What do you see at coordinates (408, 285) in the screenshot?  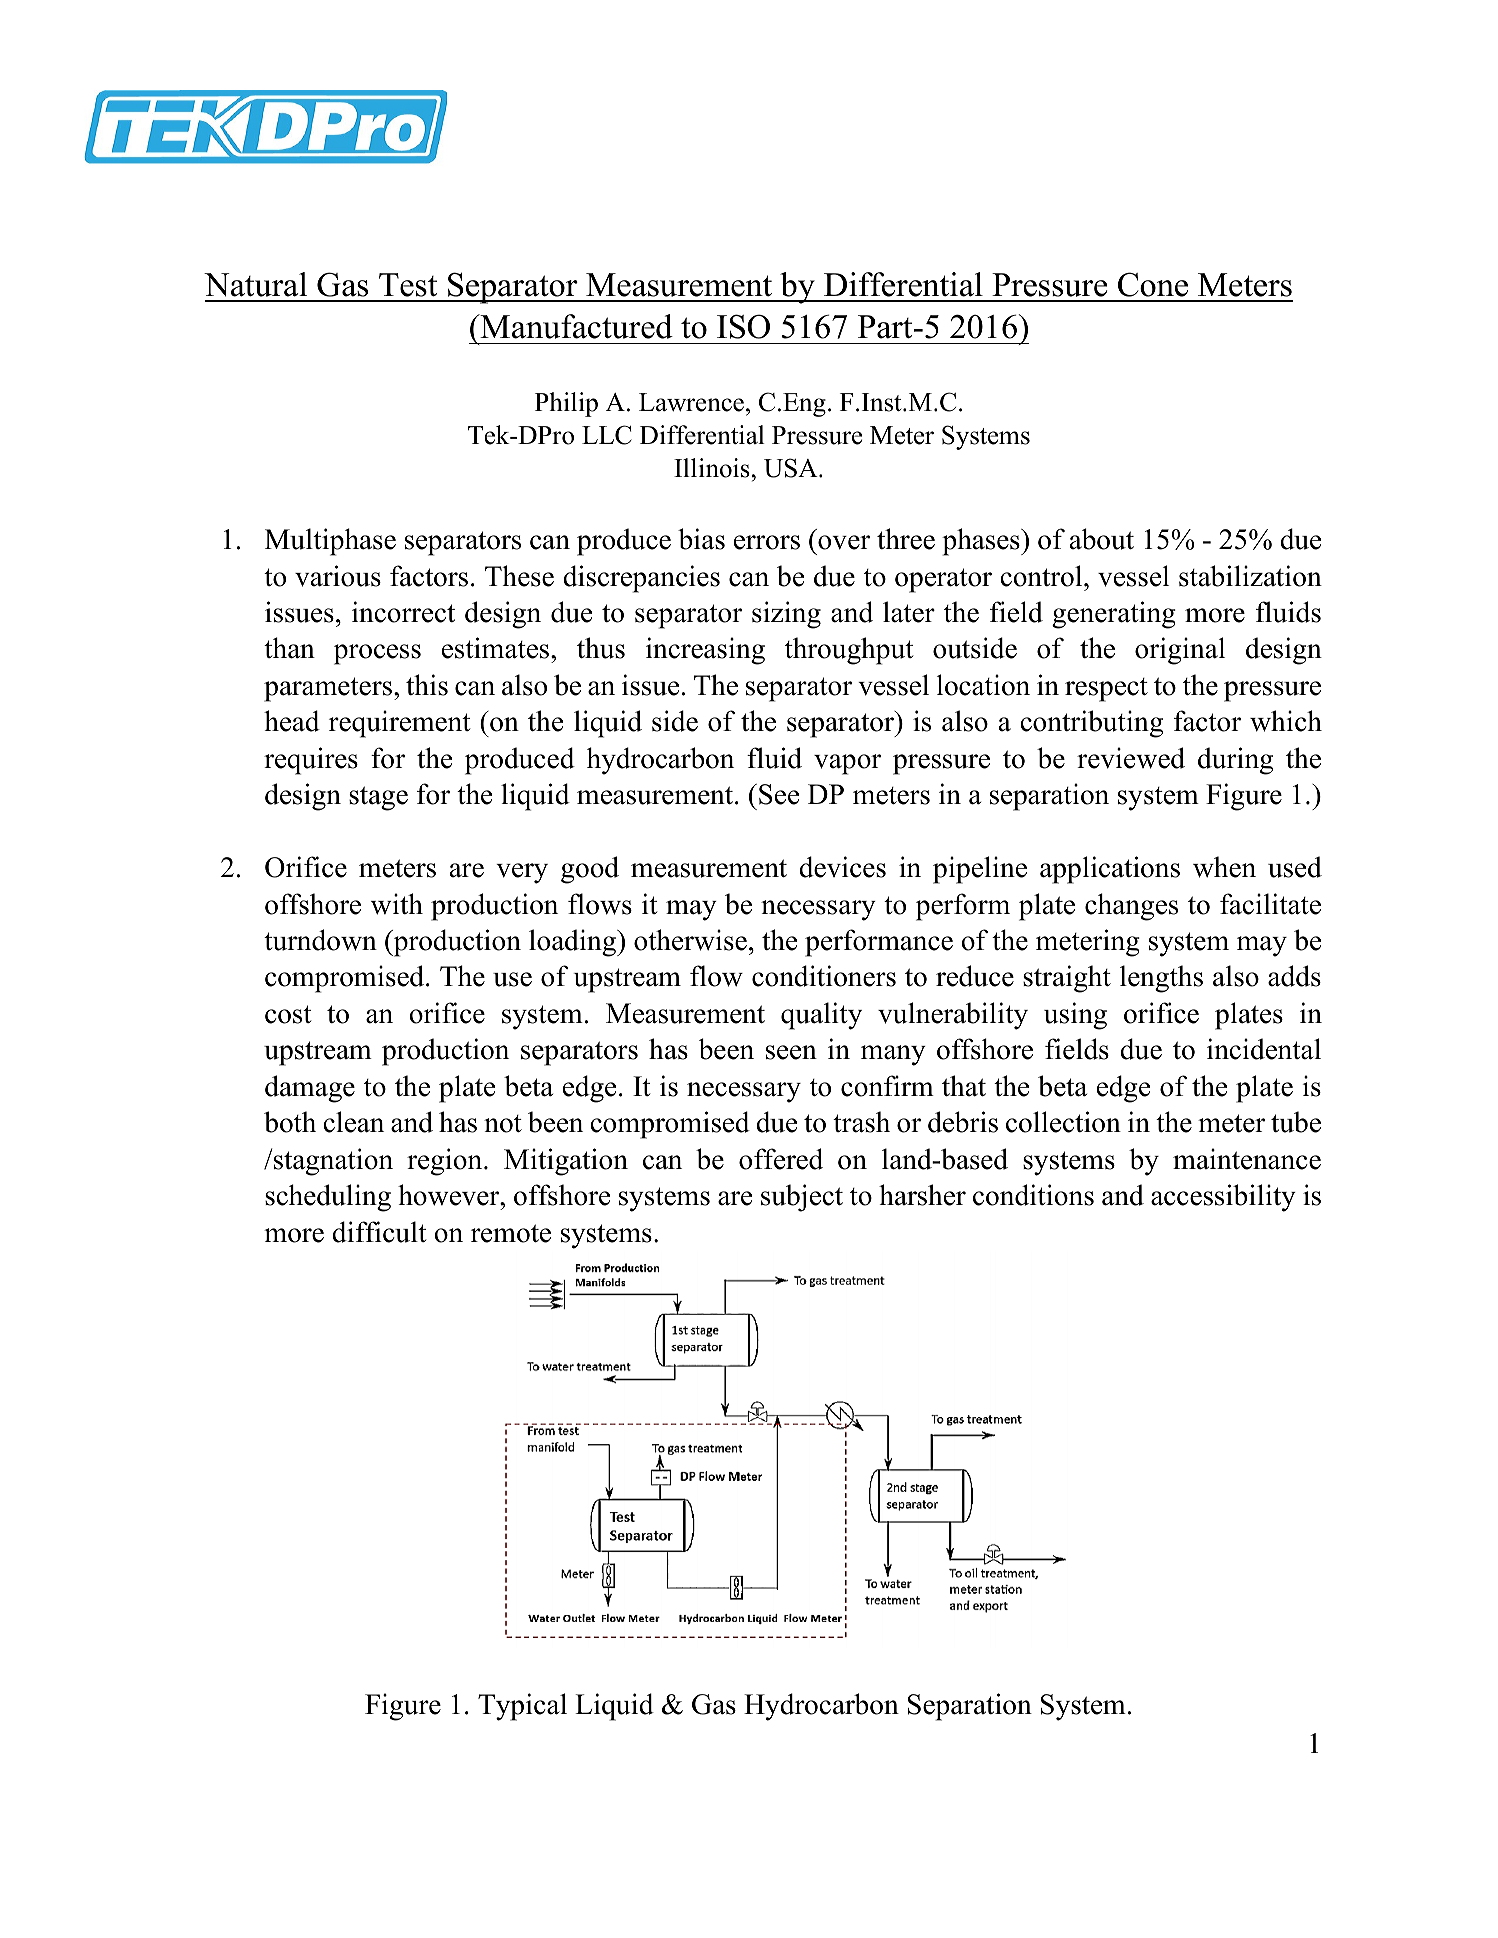 I see `Test` at bounding box center [408, 285].
